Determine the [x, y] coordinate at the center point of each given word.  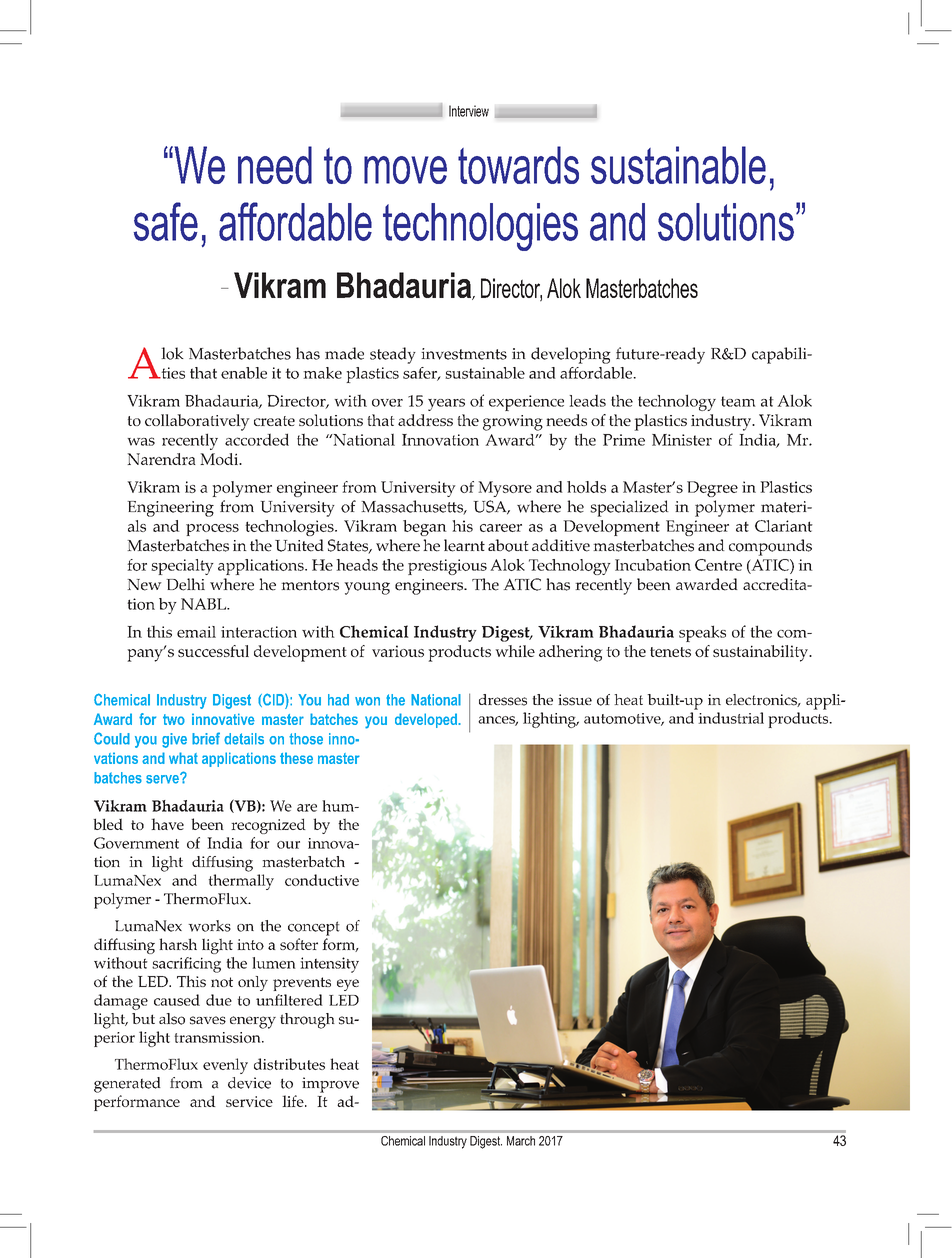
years [446, 404]
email [196, 632]
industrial [731, 718]
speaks [702, 633]
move [405, 170]
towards [518, 165]
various [398, 651]
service [249, 1101]
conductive [322, 880]
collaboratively [197, 422]
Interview [469, 111]
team [738, 401]
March [521, 1141]
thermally [241, 882]
